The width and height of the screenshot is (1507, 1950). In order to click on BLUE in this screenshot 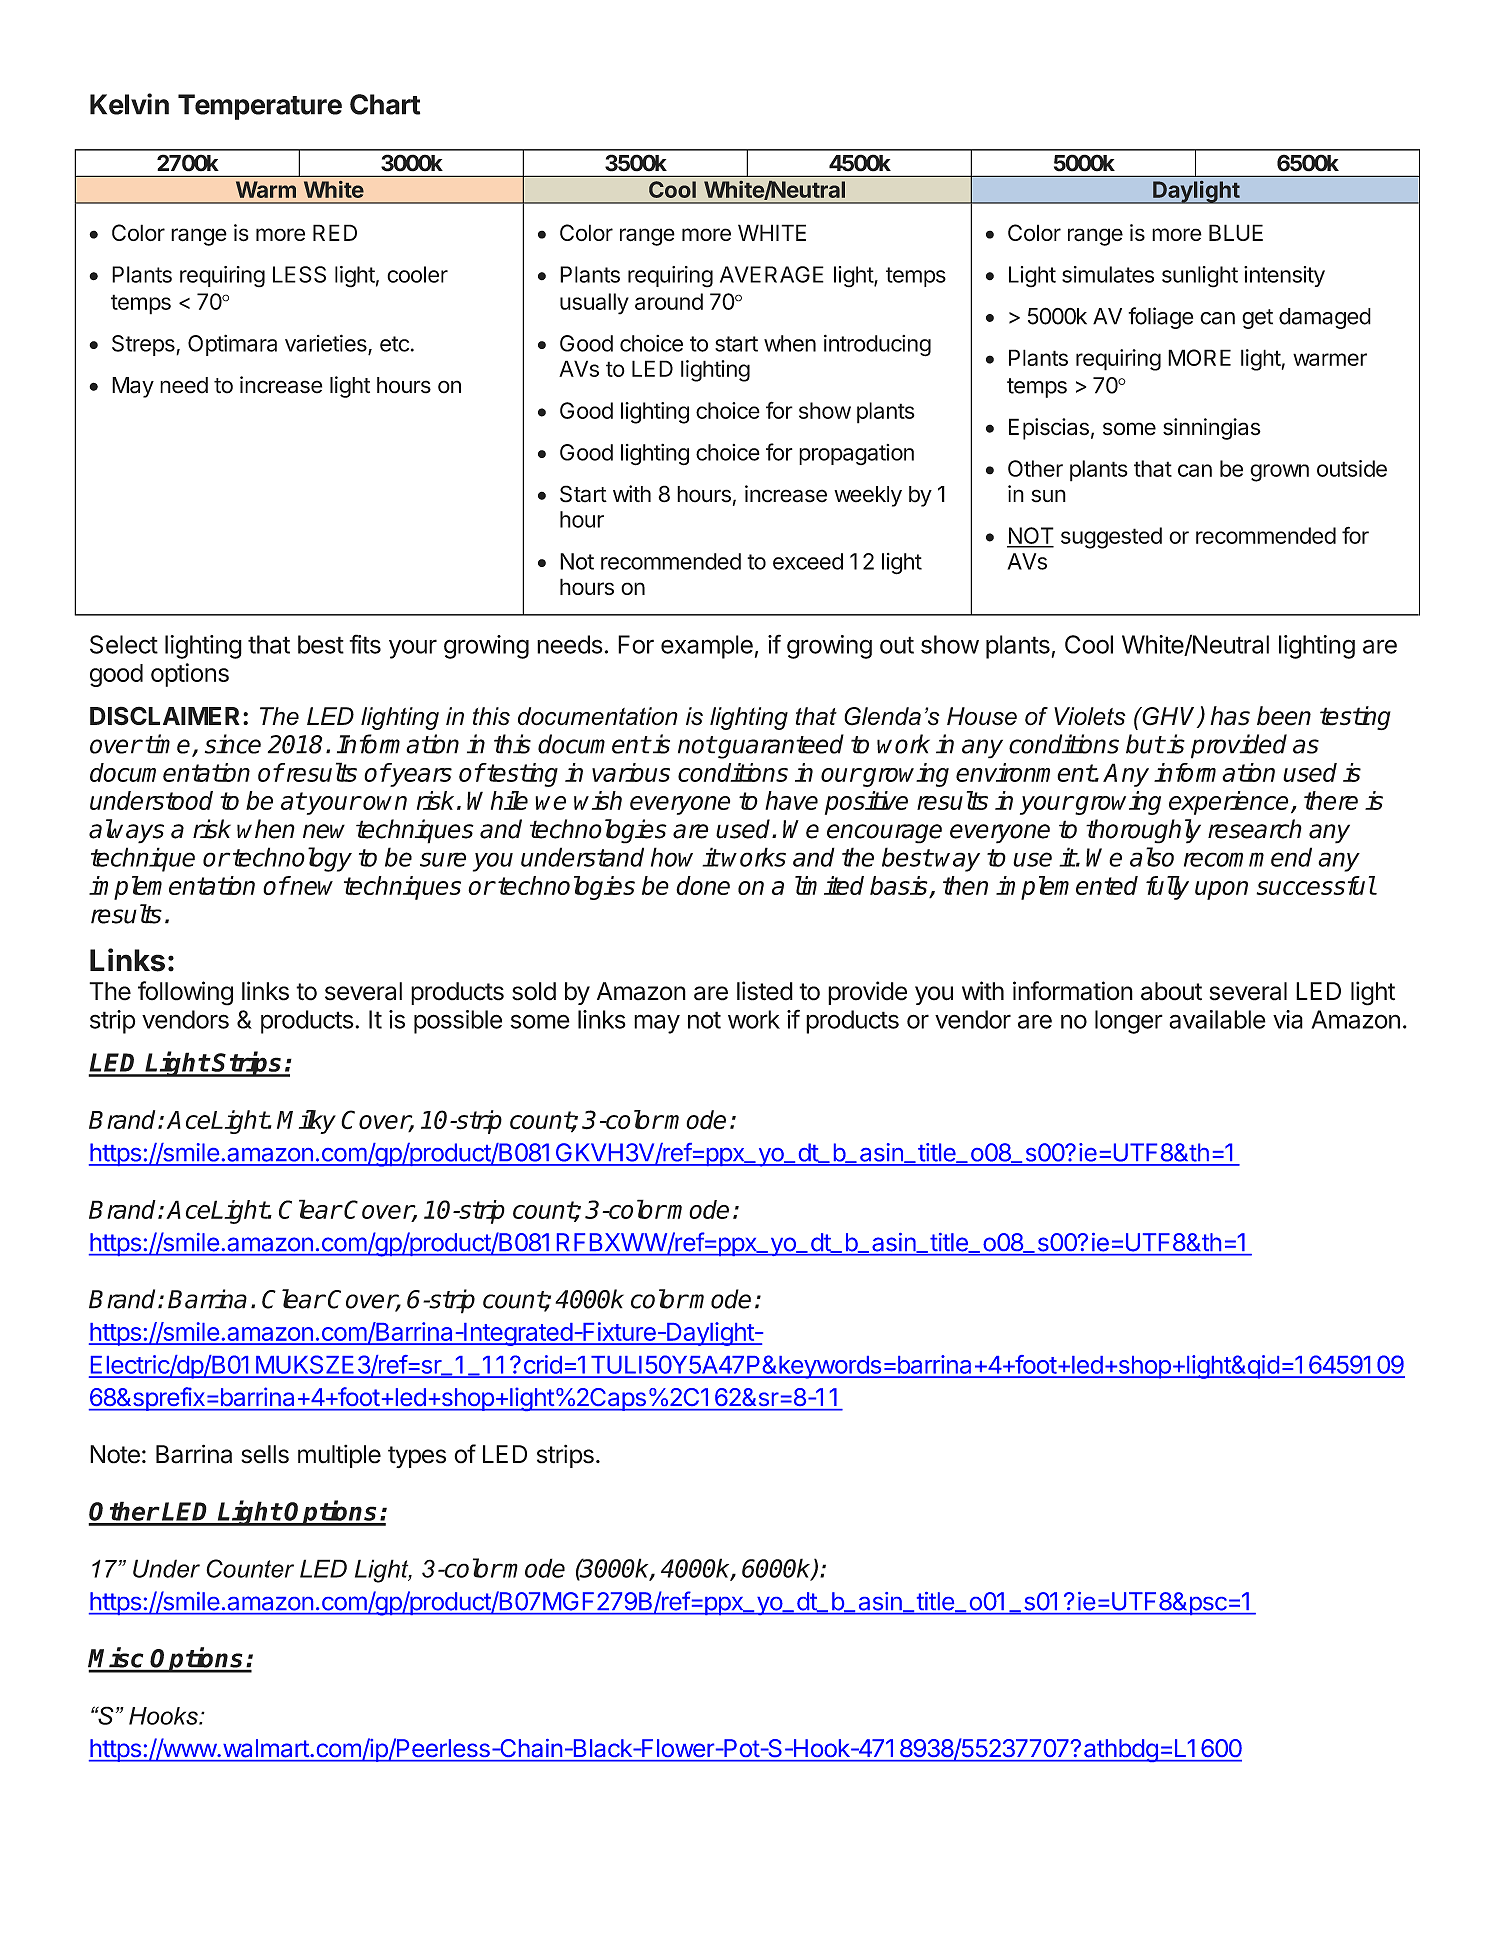, I will do `click(1236, 232)`.
